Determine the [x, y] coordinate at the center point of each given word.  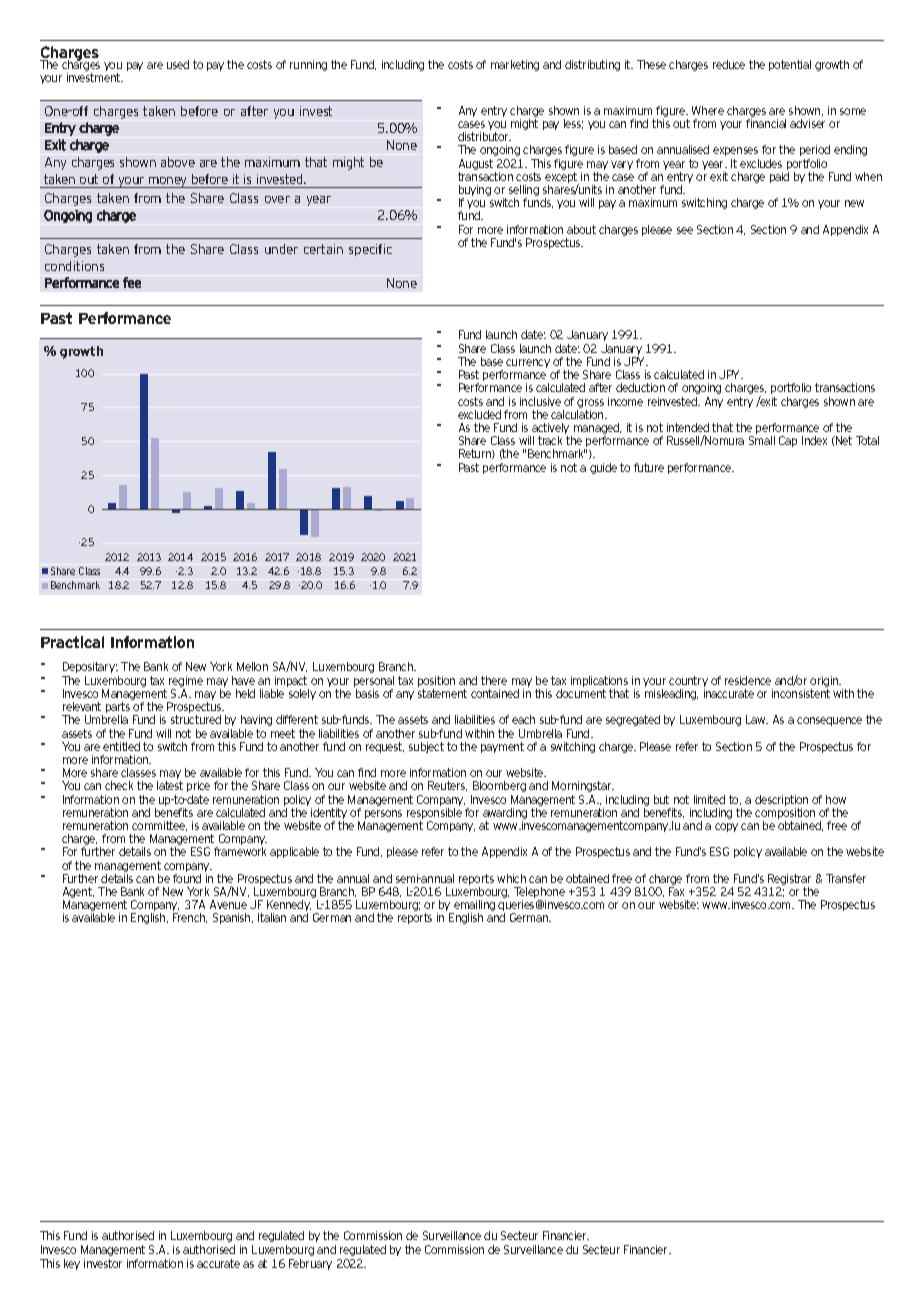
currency [528, 363]
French [190, 918]
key [72, 1264]
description [781, 800]
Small [762, 440]
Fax [676, 891]
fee [132, 282]
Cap [788, 441]
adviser [807, 123]
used [178, 64]
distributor [484, 136]
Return [476, 454]
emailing [473, 907]
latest [170, 785]
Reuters [447, 786]
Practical [72, 642]
